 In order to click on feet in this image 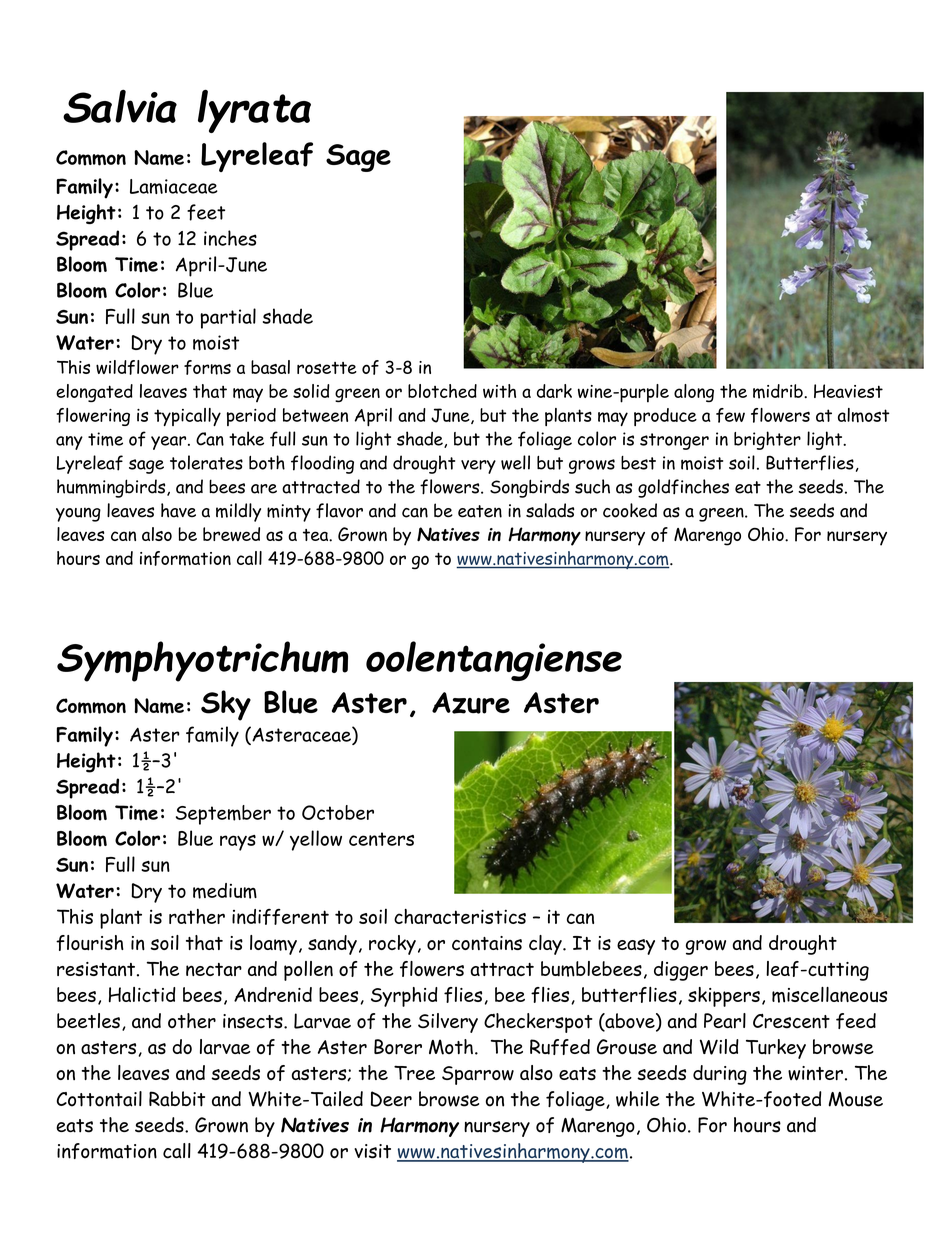, I will do `click(206, 212)`.
